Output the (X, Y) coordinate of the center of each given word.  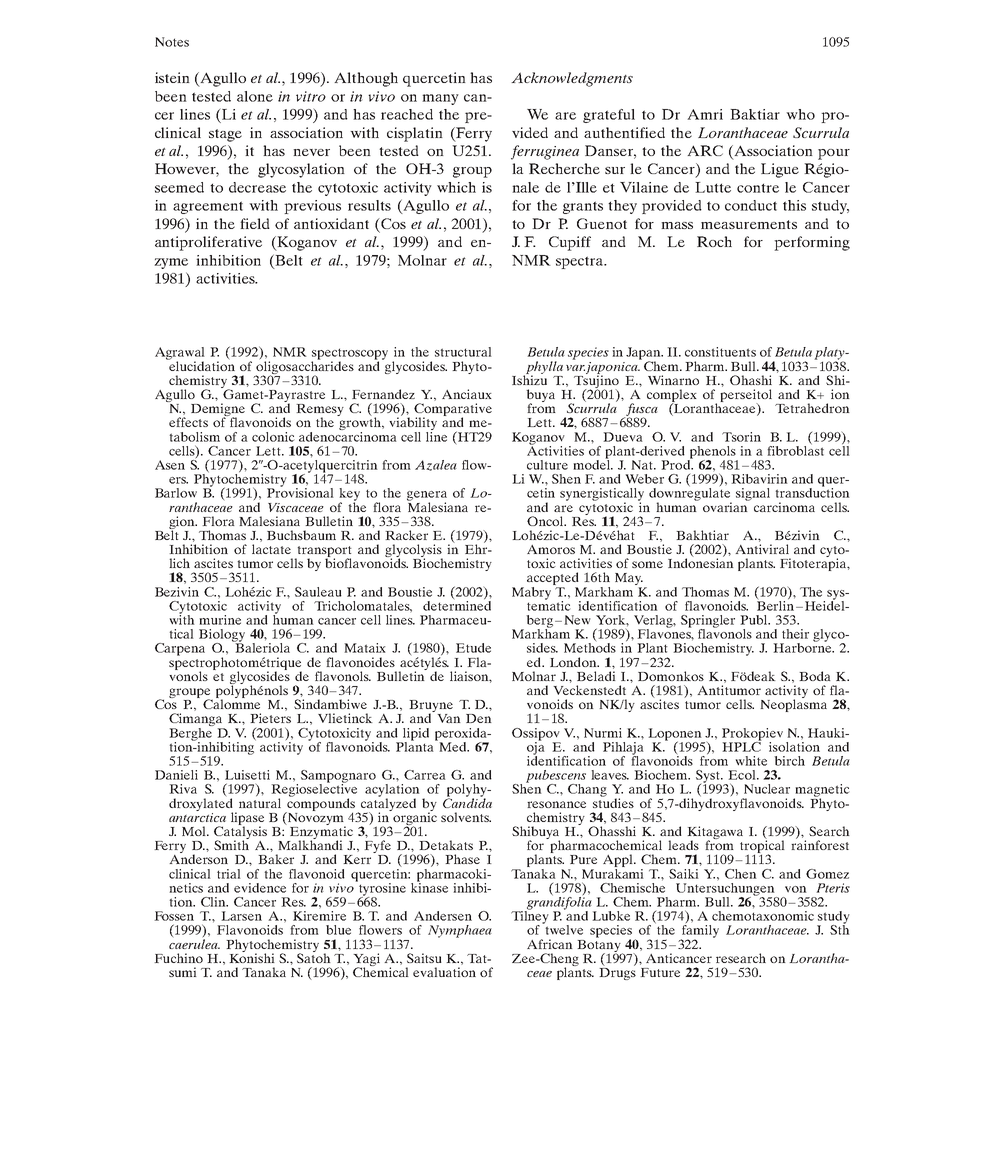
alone (255, 96)
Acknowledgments (572, 79)
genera (427, 497)
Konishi (252, 957)
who (800, 114)
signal (753, 494)
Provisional (300, 492)
